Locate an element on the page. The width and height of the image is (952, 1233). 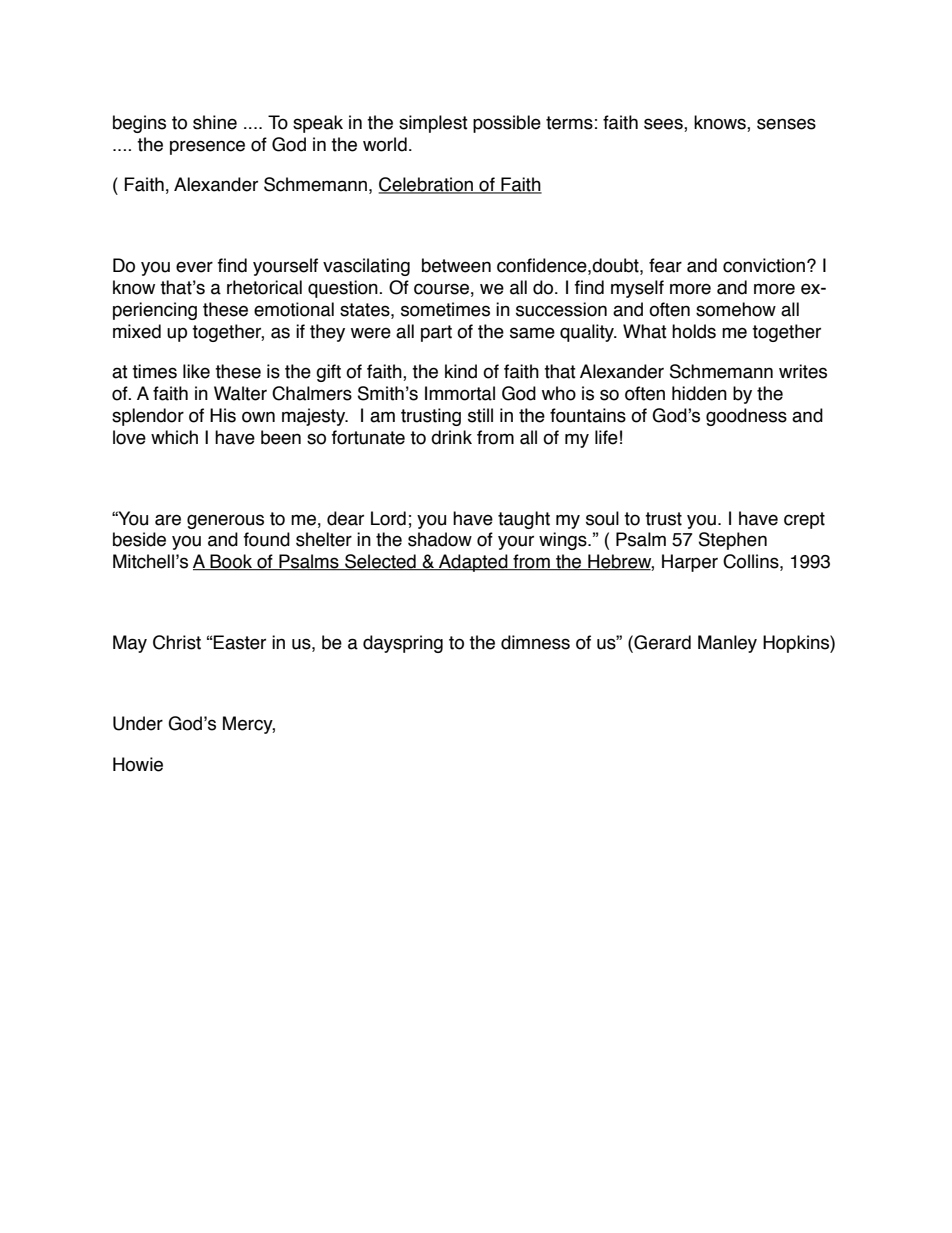
conviction is located at coordinates (764, 265).
